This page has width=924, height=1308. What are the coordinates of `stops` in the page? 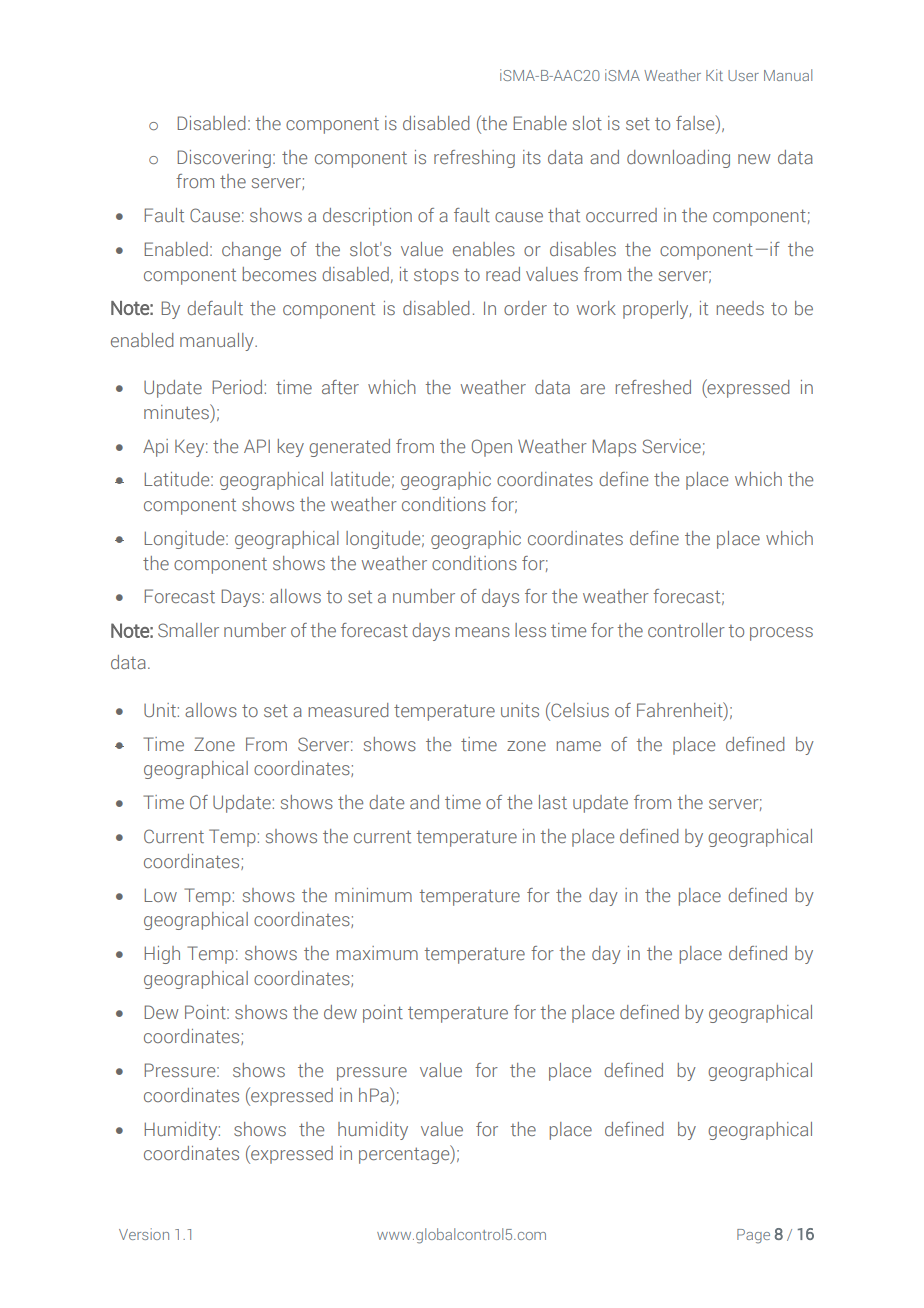 It's located at (436, 276).
